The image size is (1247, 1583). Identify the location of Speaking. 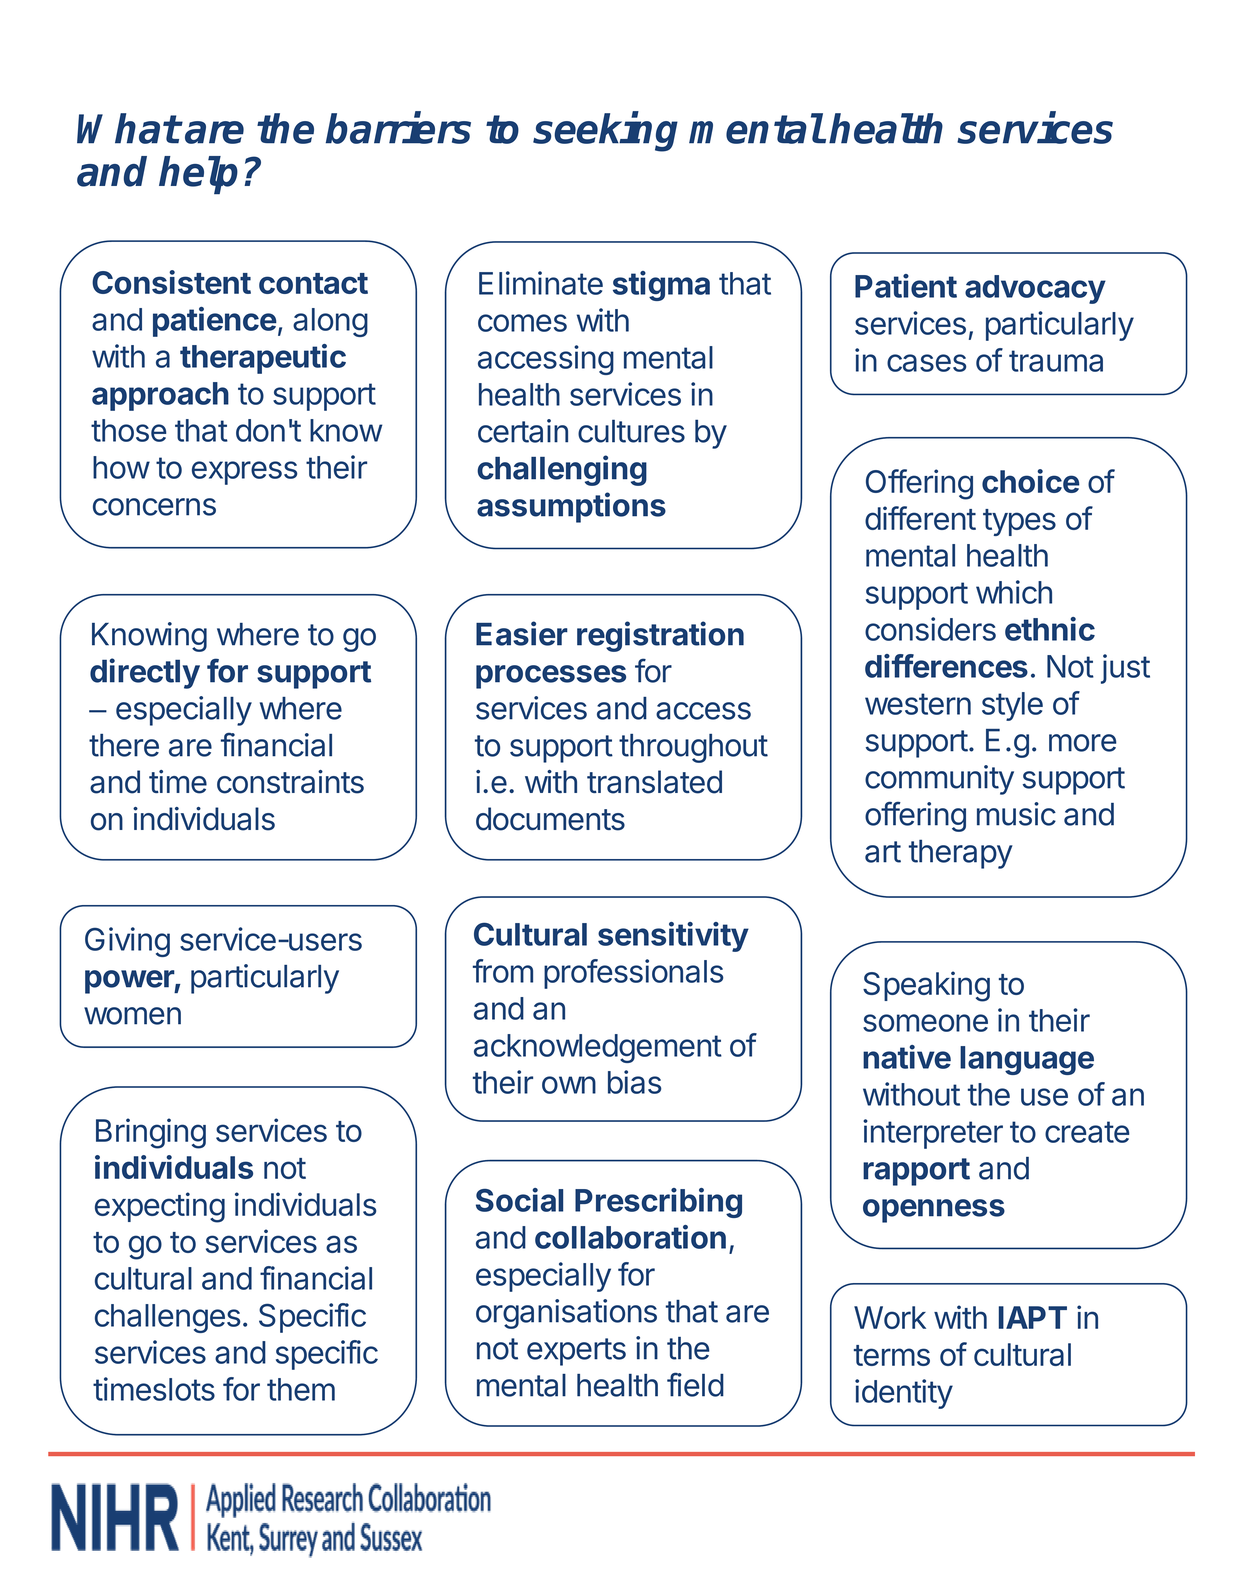
(926, 986).
